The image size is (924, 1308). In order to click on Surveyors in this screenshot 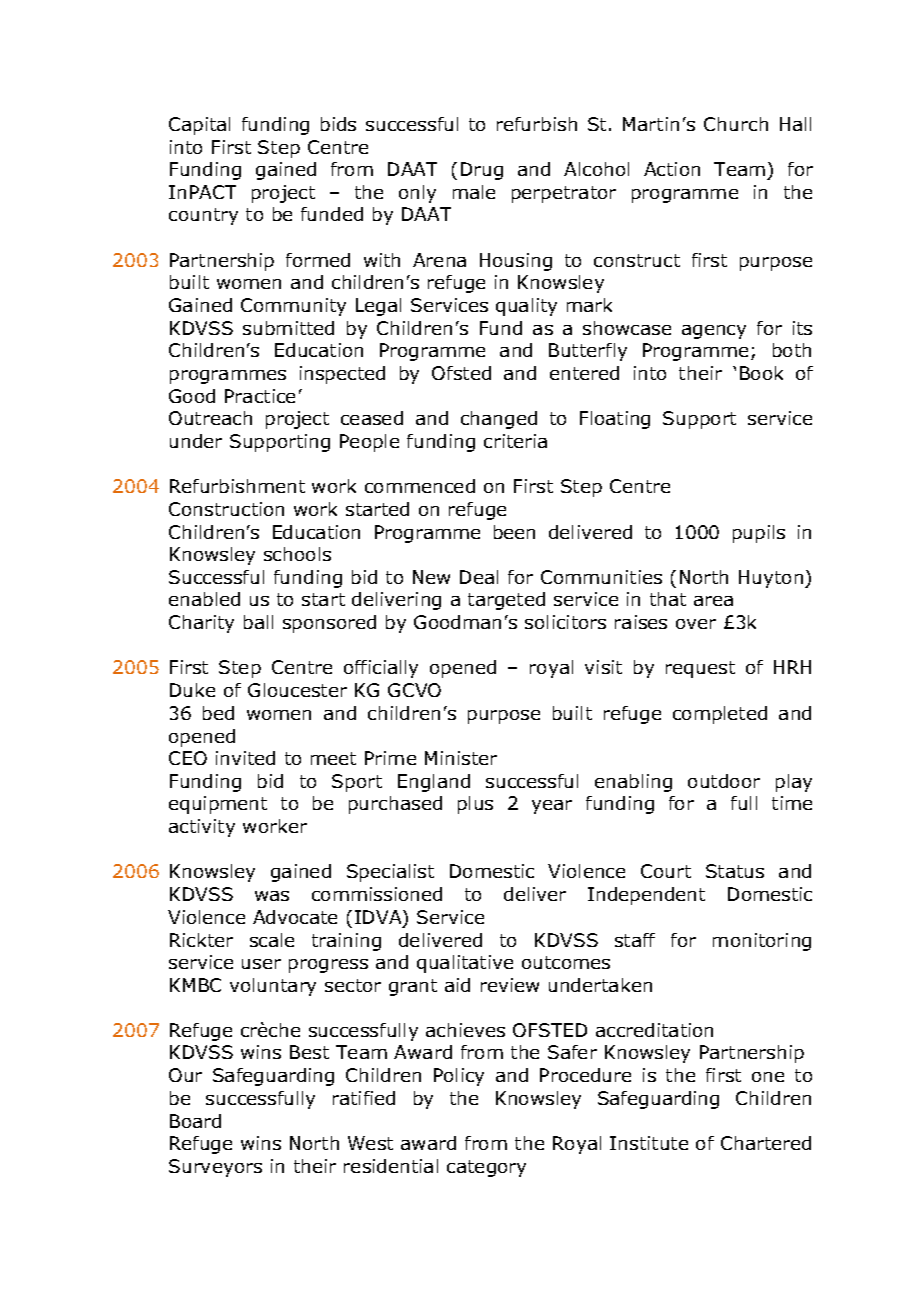, I will do `click(215, 1168)`.
